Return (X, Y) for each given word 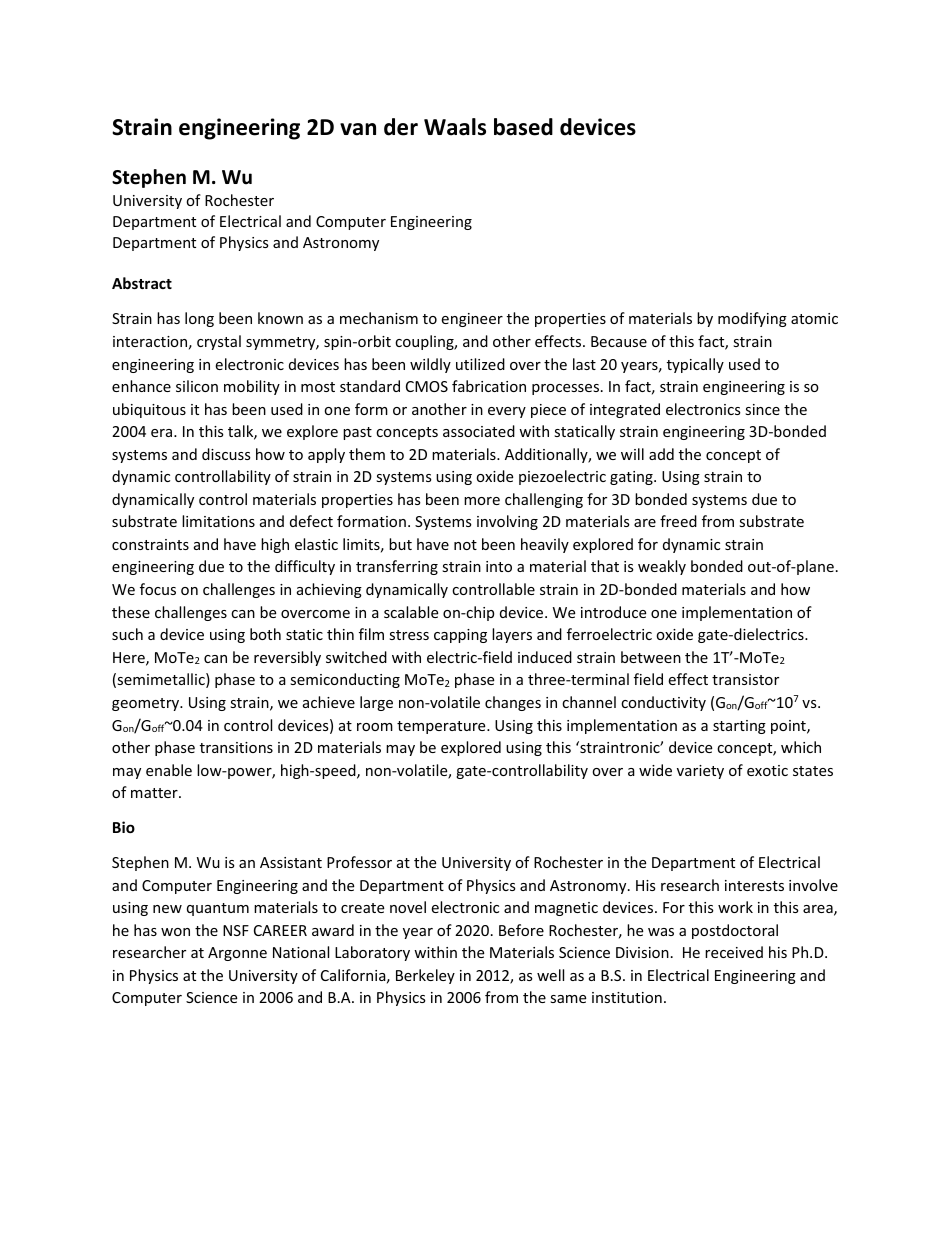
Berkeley (425, 976)
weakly (662, 567)
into (499, 566)
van (358, 129)
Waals (455, 127)
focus (158, 589)
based (523, 127)
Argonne (237, 954)
